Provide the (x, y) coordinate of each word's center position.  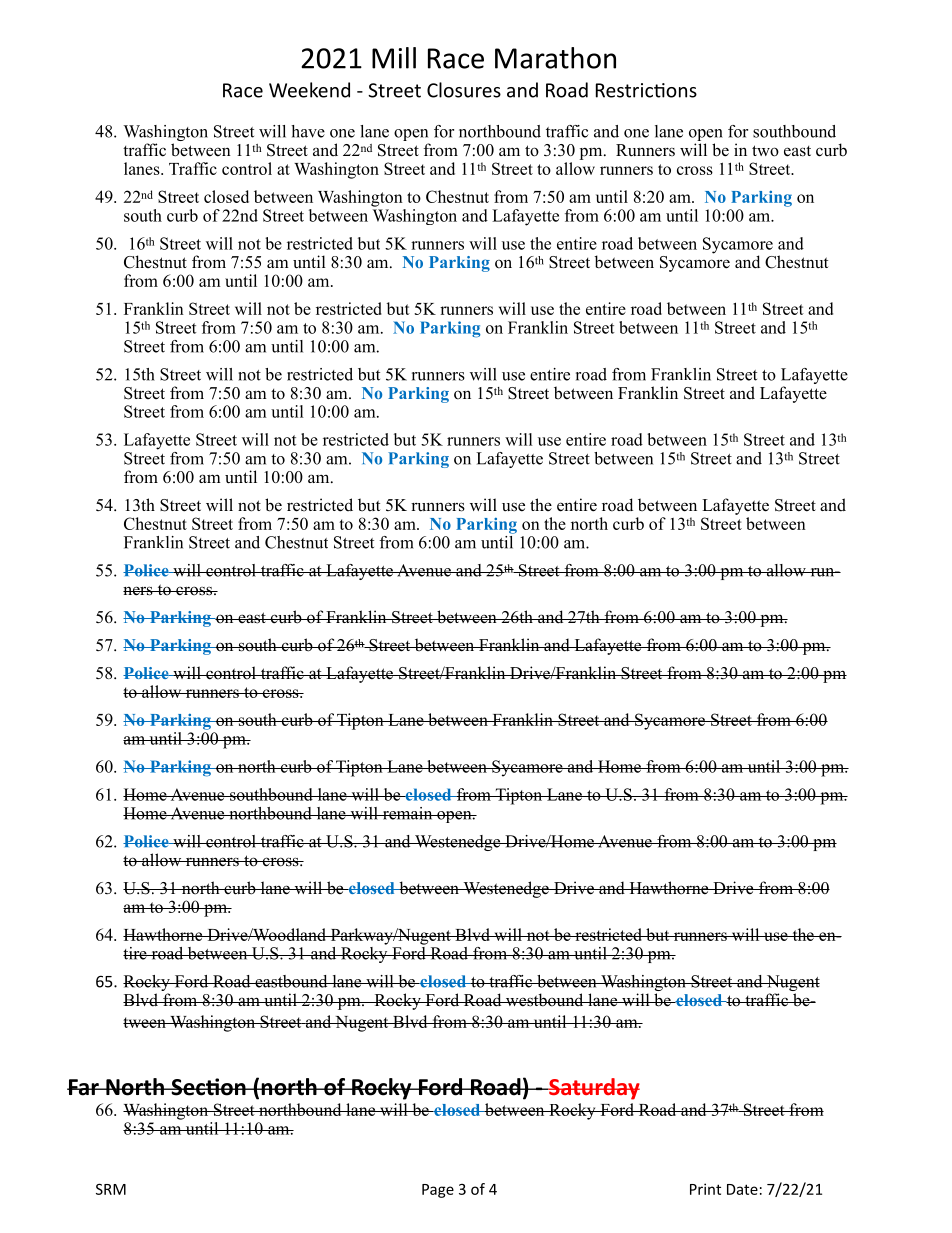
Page (438, 1191)
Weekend (309, 90)
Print (705, 1189)
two (765, 151)
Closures (464, 90)
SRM (111, 1189)
